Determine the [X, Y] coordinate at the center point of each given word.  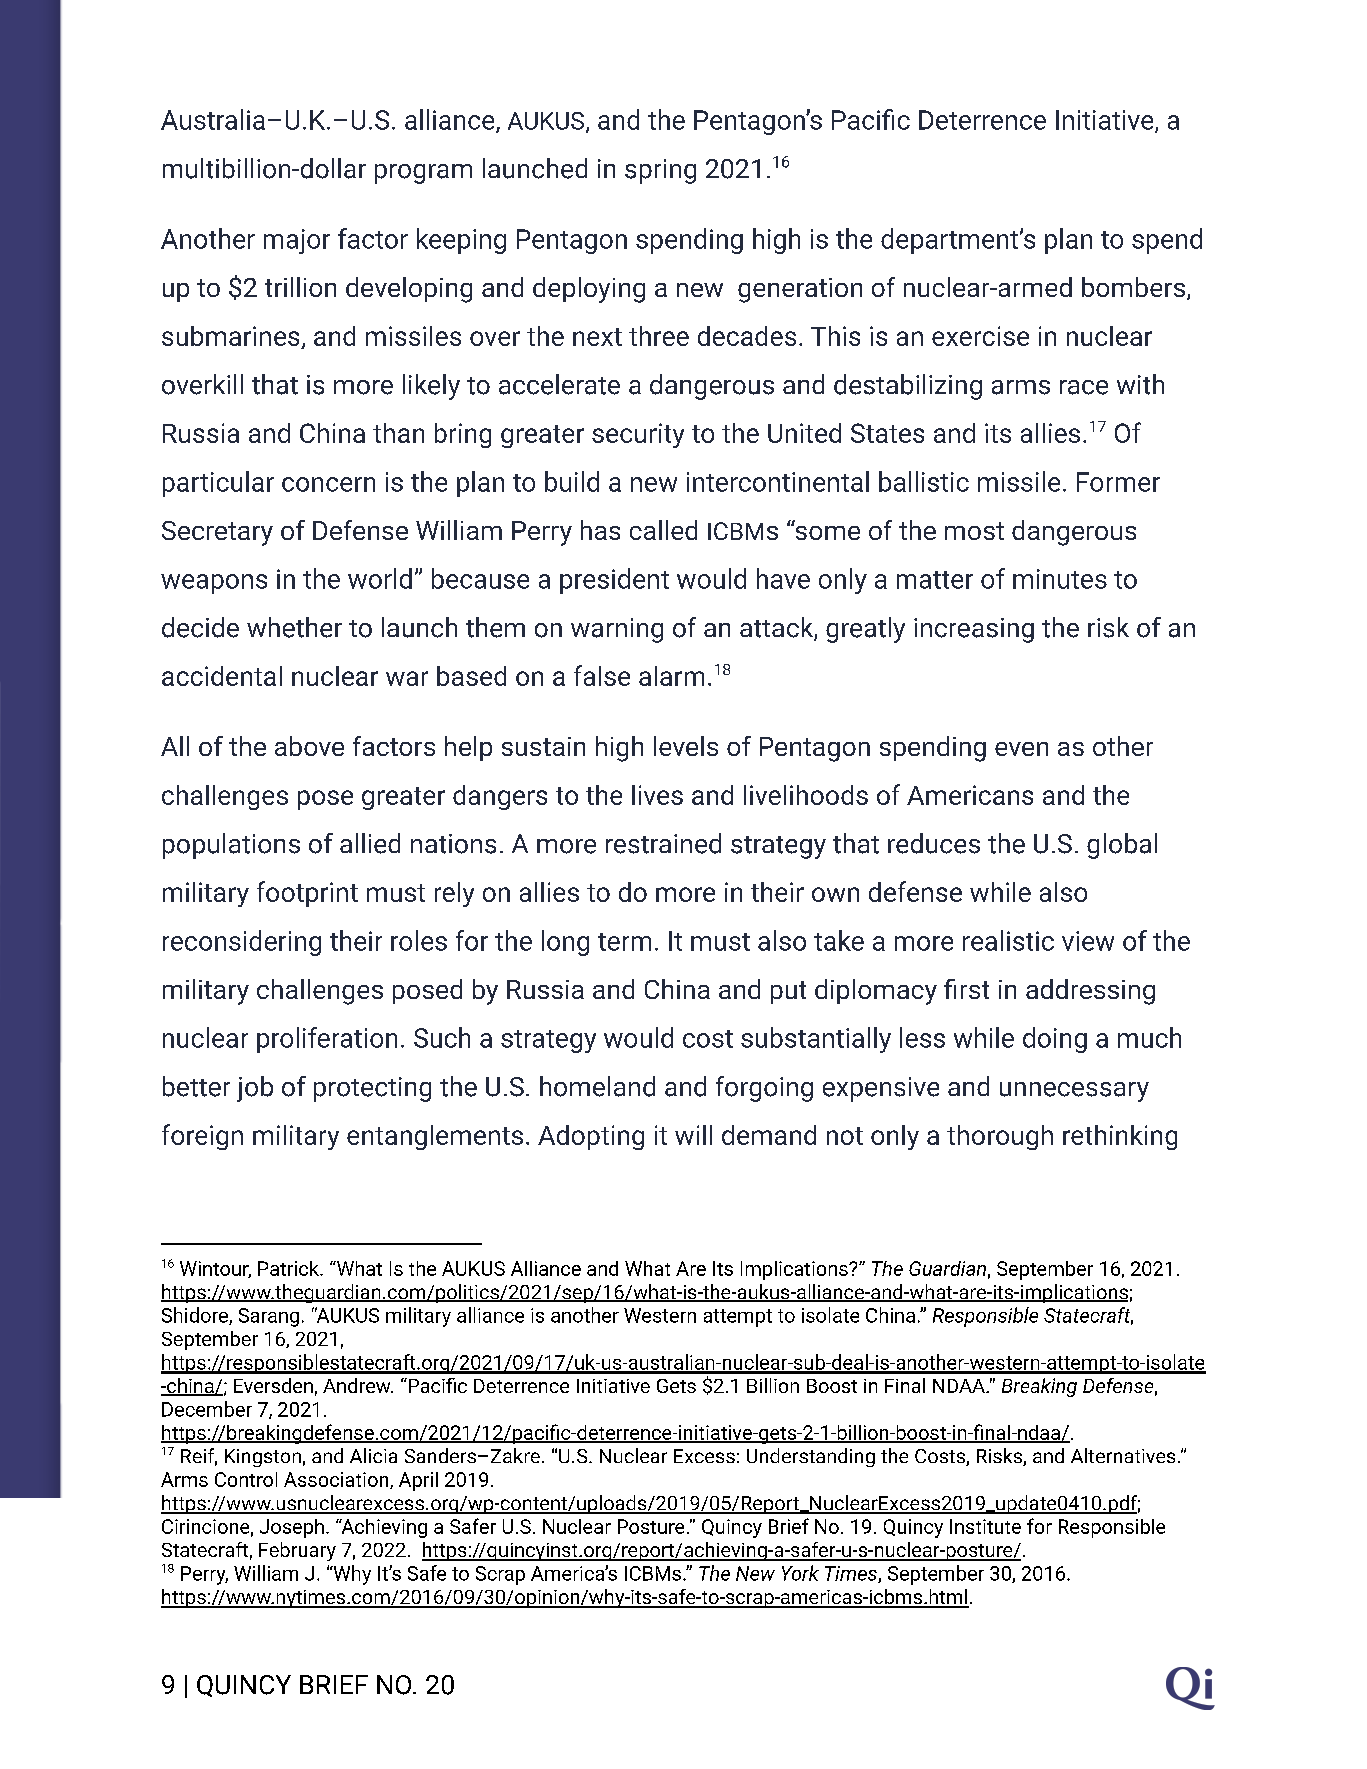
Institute [985, 1526]
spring [660, 171]
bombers [1133, 287]
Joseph [292, 1528]
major [297, 241]
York [800, 1573]
